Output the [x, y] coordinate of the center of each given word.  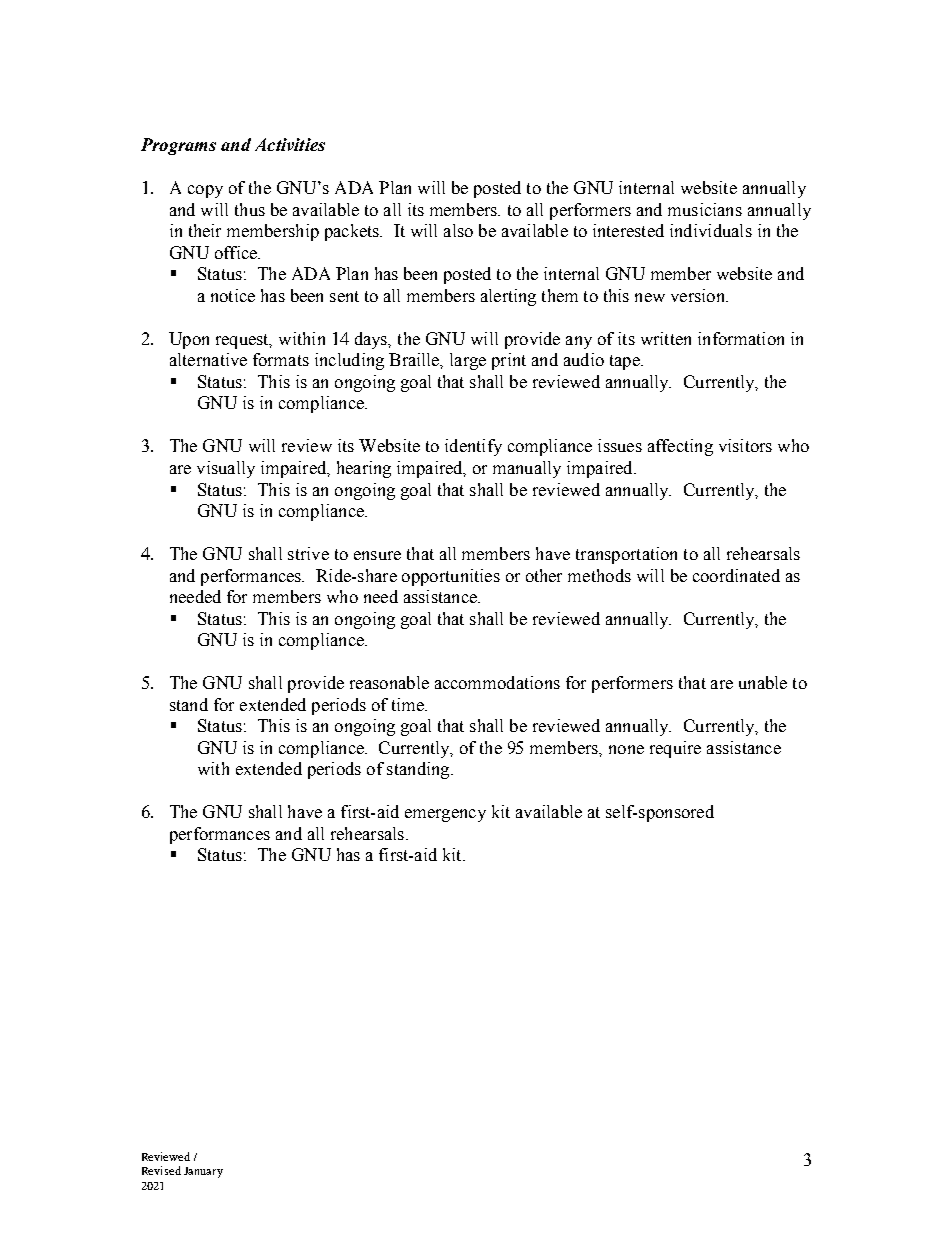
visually [226, 469]
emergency [445, 815]
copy [205, 191]
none [626, 749]
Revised [161, 1170]
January [203, 1172]
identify [473, 447]
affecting [680, 447]
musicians [705, 209]
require [675, 749]
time [409, 704]
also [458, 230]
